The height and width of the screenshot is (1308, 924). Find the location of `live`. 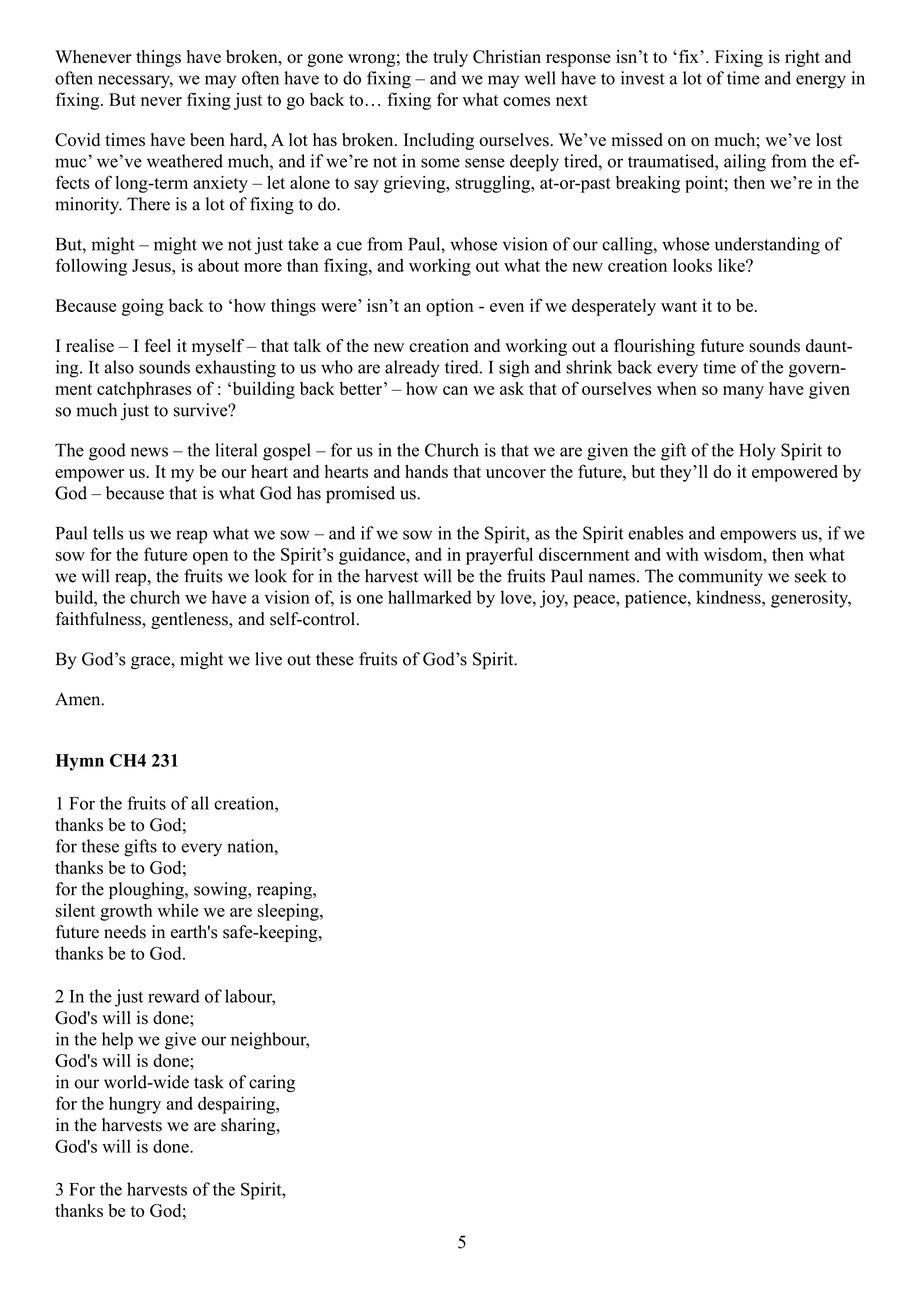

live is located at coordinates (268, 659).
